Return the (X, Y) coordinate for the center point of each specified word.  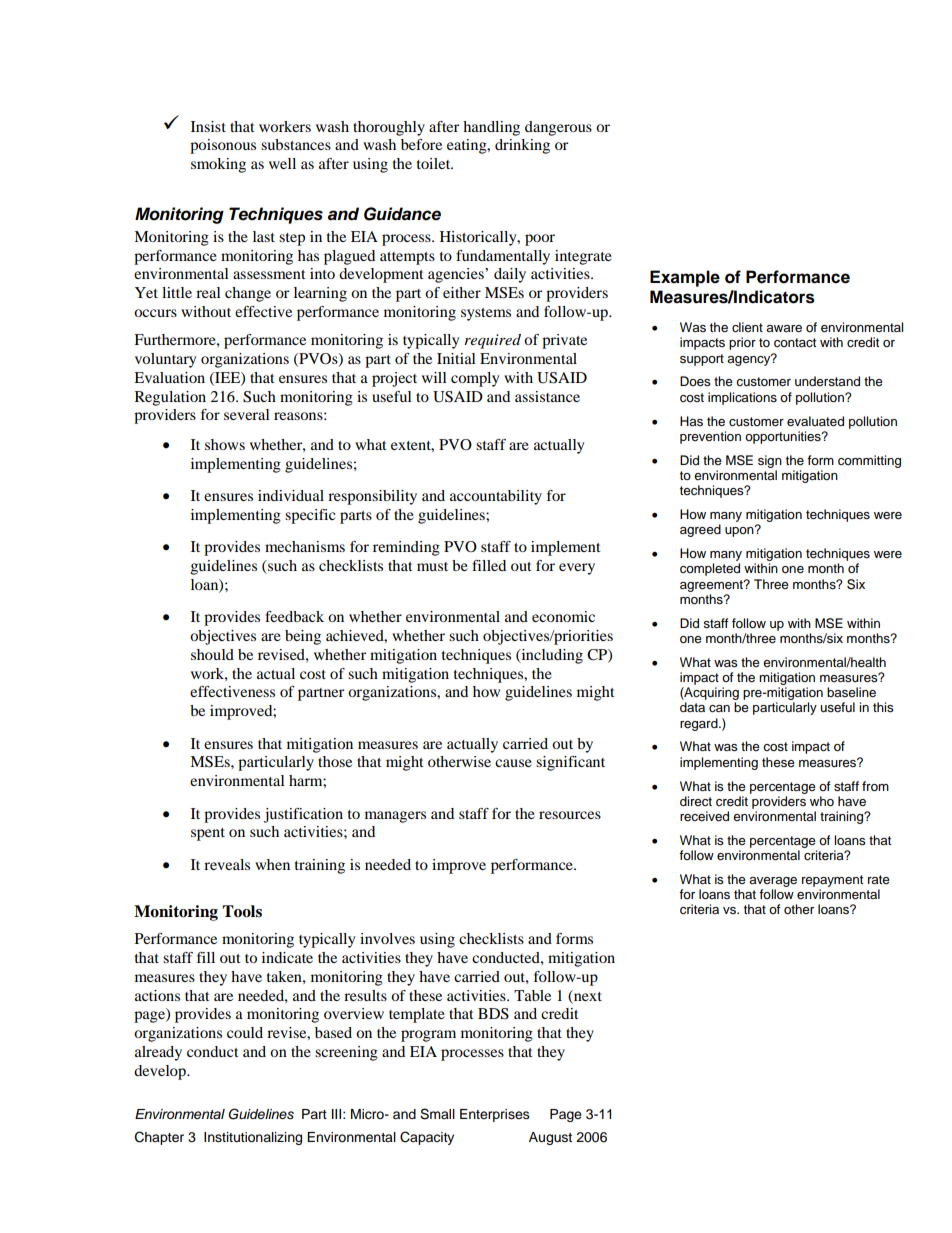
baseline (851, 692)
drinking (522, 146)
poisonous (223, 146)
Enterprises (495, 1115)
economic (563, 616)
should (212, 654)
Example (685, 278)
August (550, 1138)
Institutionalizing (253, 1138)
